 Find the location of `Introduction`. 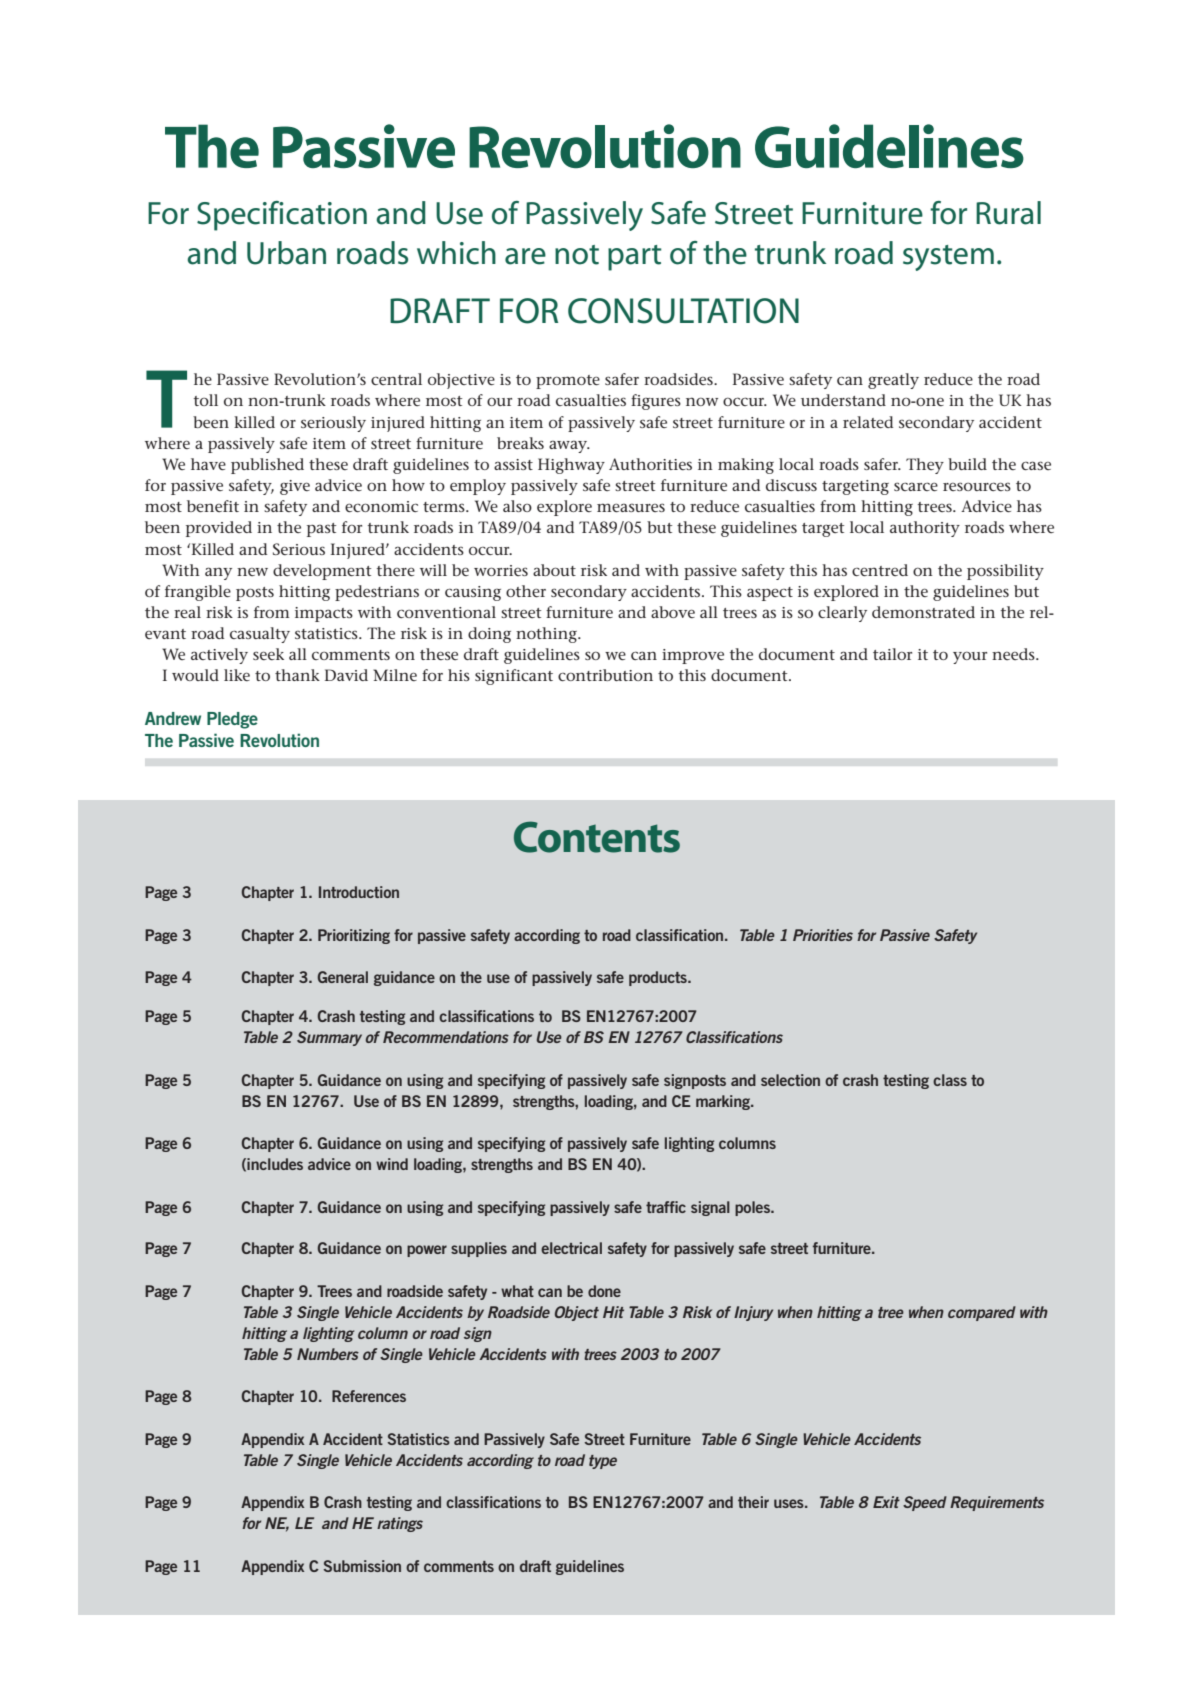

Introduction is located at coordinates (359, 892).
